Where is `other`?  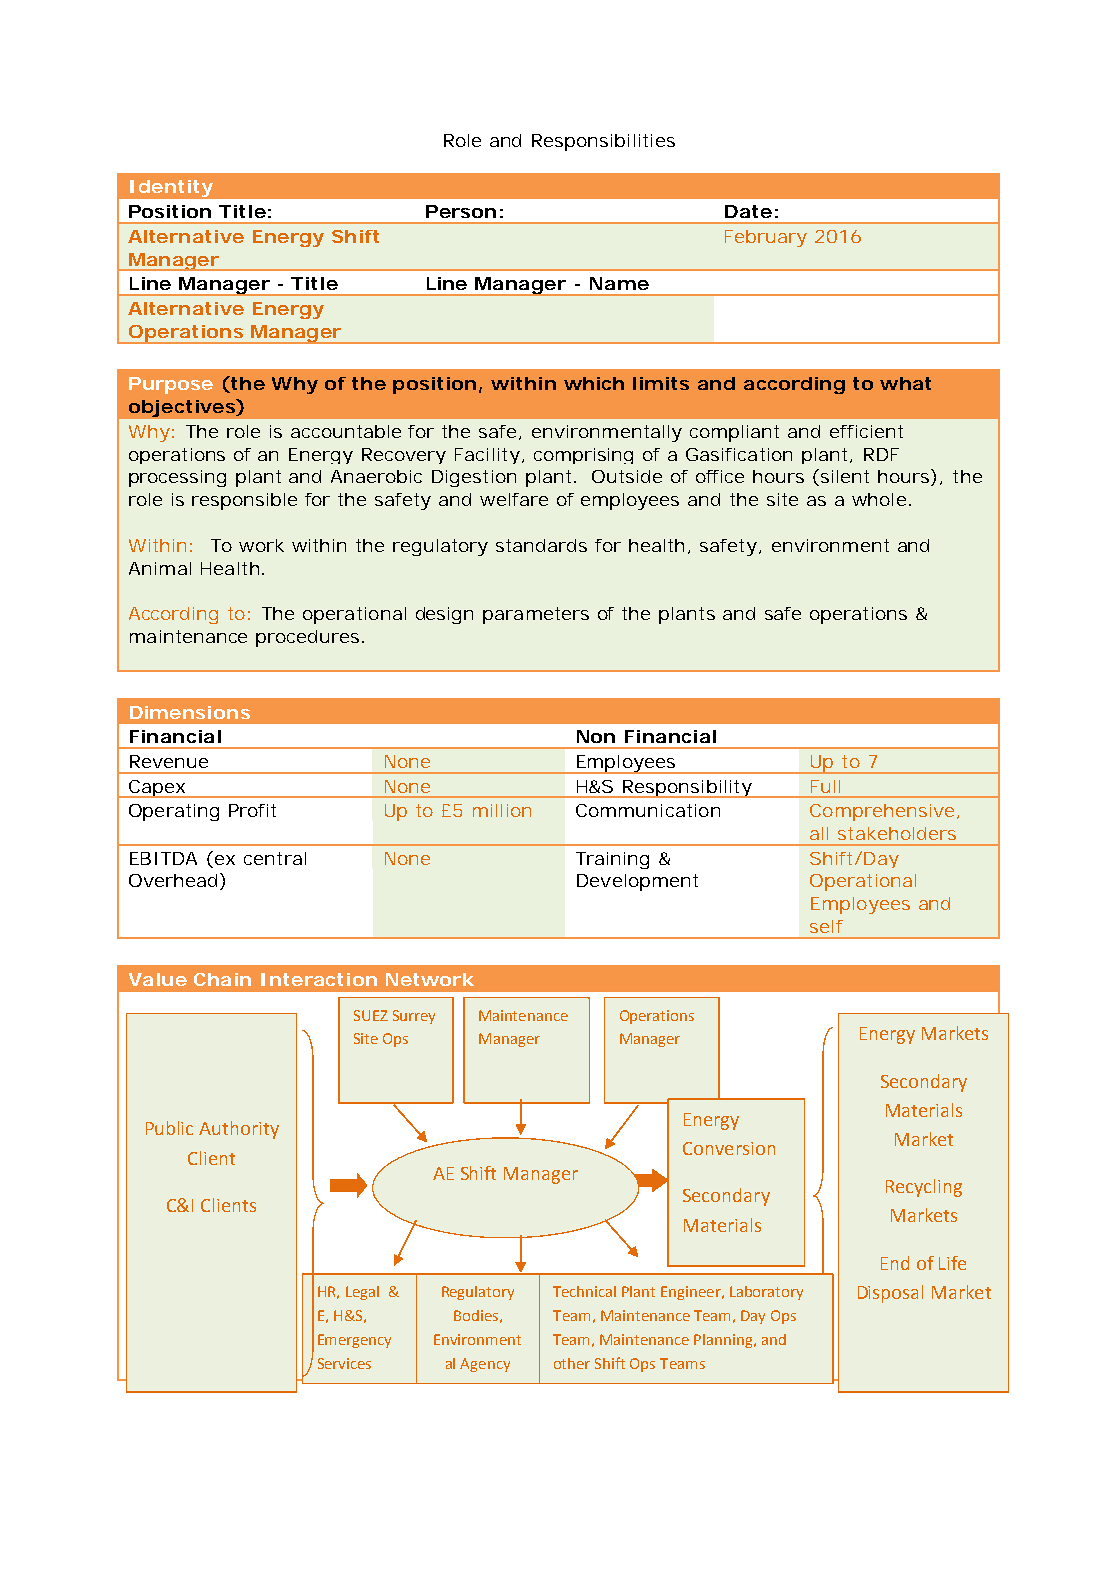 other is located at coordinates (572, 1363).
